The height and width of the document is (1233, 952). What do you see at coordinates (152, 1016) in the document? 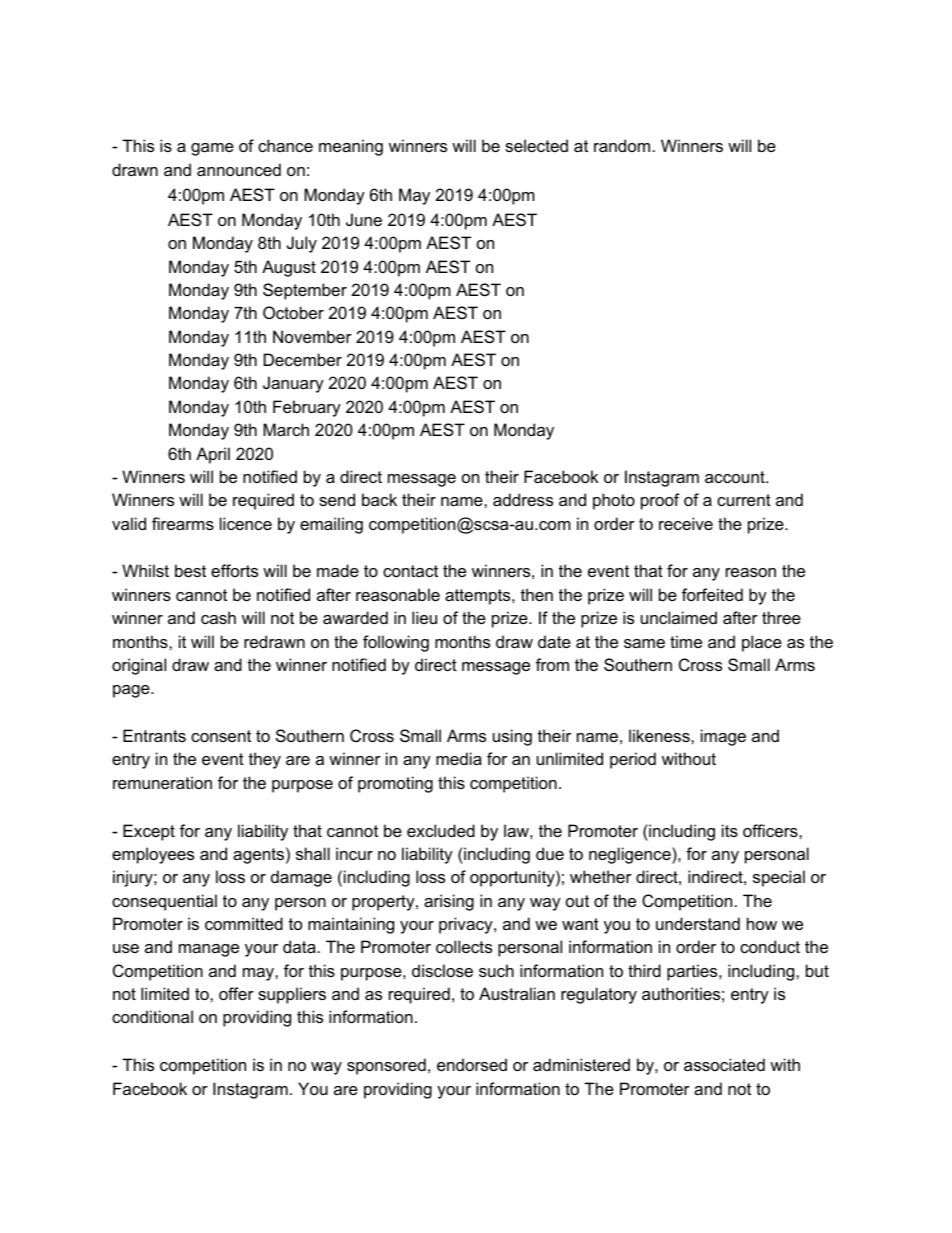
I see `conditional` at bounding box center [152, 1016].
